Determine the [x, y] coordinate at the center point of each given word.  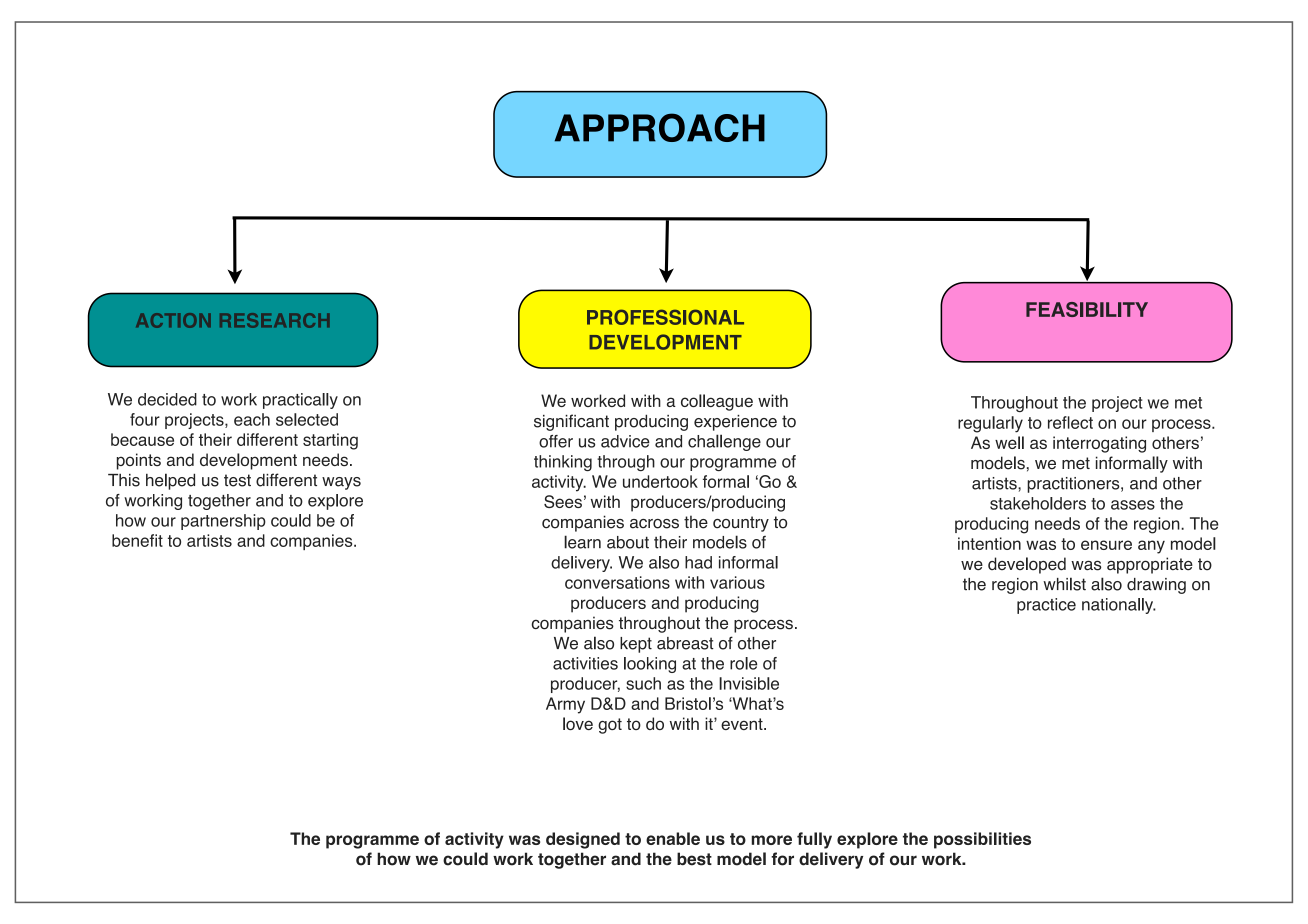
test [237, 480]
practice [1046, 606]
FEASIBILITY [1087, 309]
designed [583, 840]
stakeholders [1038, 503]
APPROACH [660, 127]
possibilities [982, 840]
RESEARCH [275, 320]
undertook [660, 481]
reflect [1070, 422]
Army [565, 705]
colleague [717, 402]
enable [673, 838]
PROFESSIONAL [665, 317]
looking [650, 665]
